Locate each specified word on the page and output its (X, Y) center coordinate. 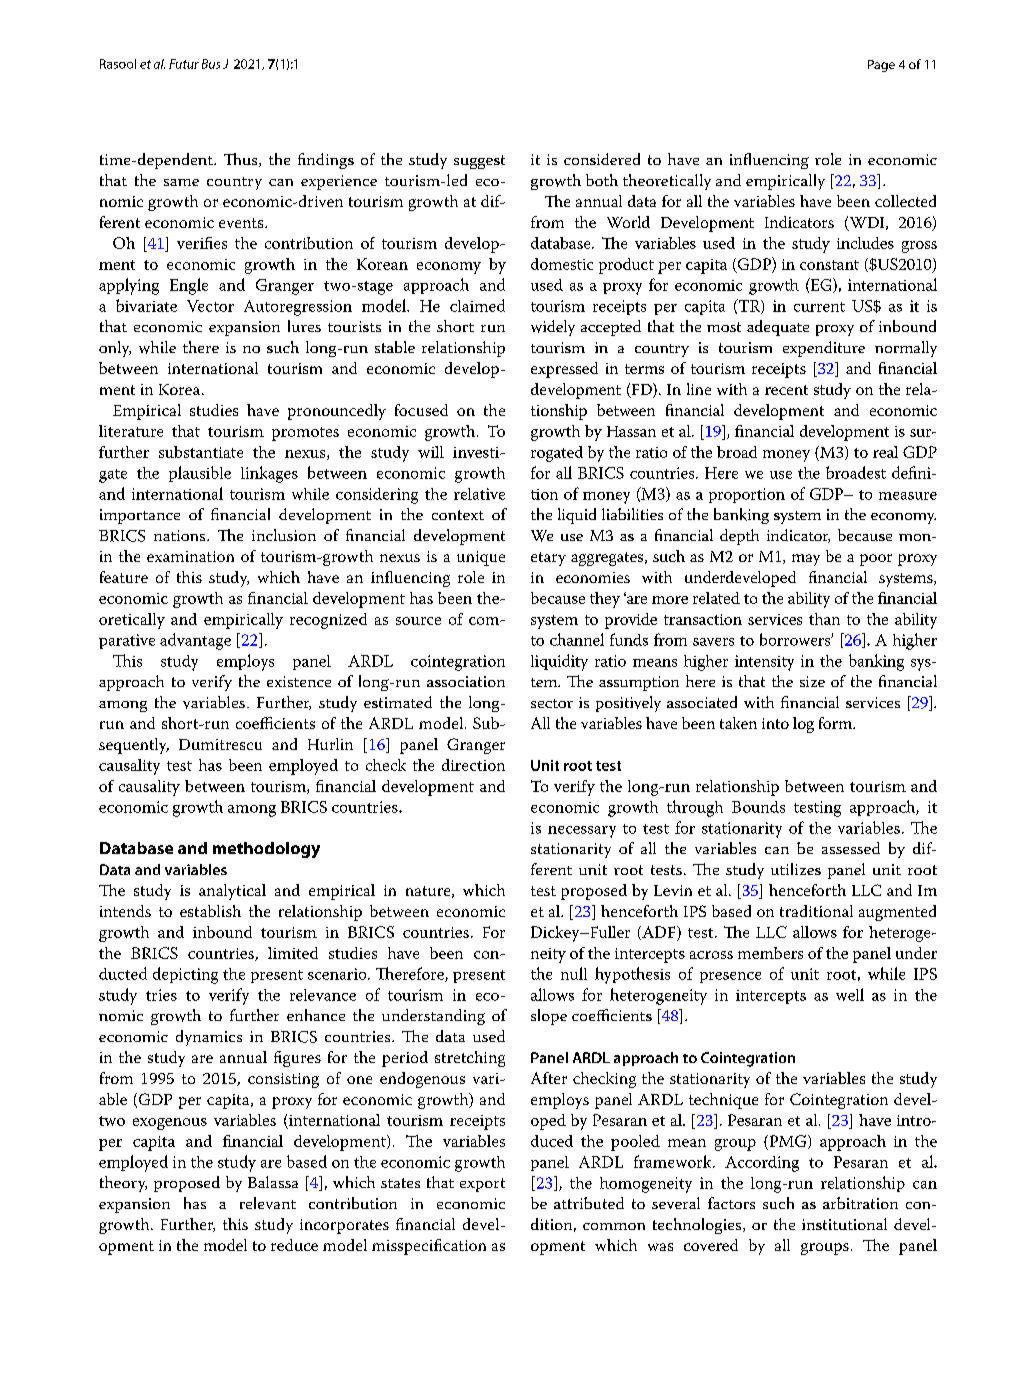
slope (549, 1017)
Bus (211, 64)
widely (553, 328)
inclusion (284, 535)
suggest (479, 162)
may (806, 560)
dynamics (209, 1038)
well (850, 994)
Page (881, 66)
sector (552, 703)
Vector (210, 306)
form (837, 723)
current (819, 307)
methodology (266, 850)
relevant (268, 1203)
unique (481, 558)
